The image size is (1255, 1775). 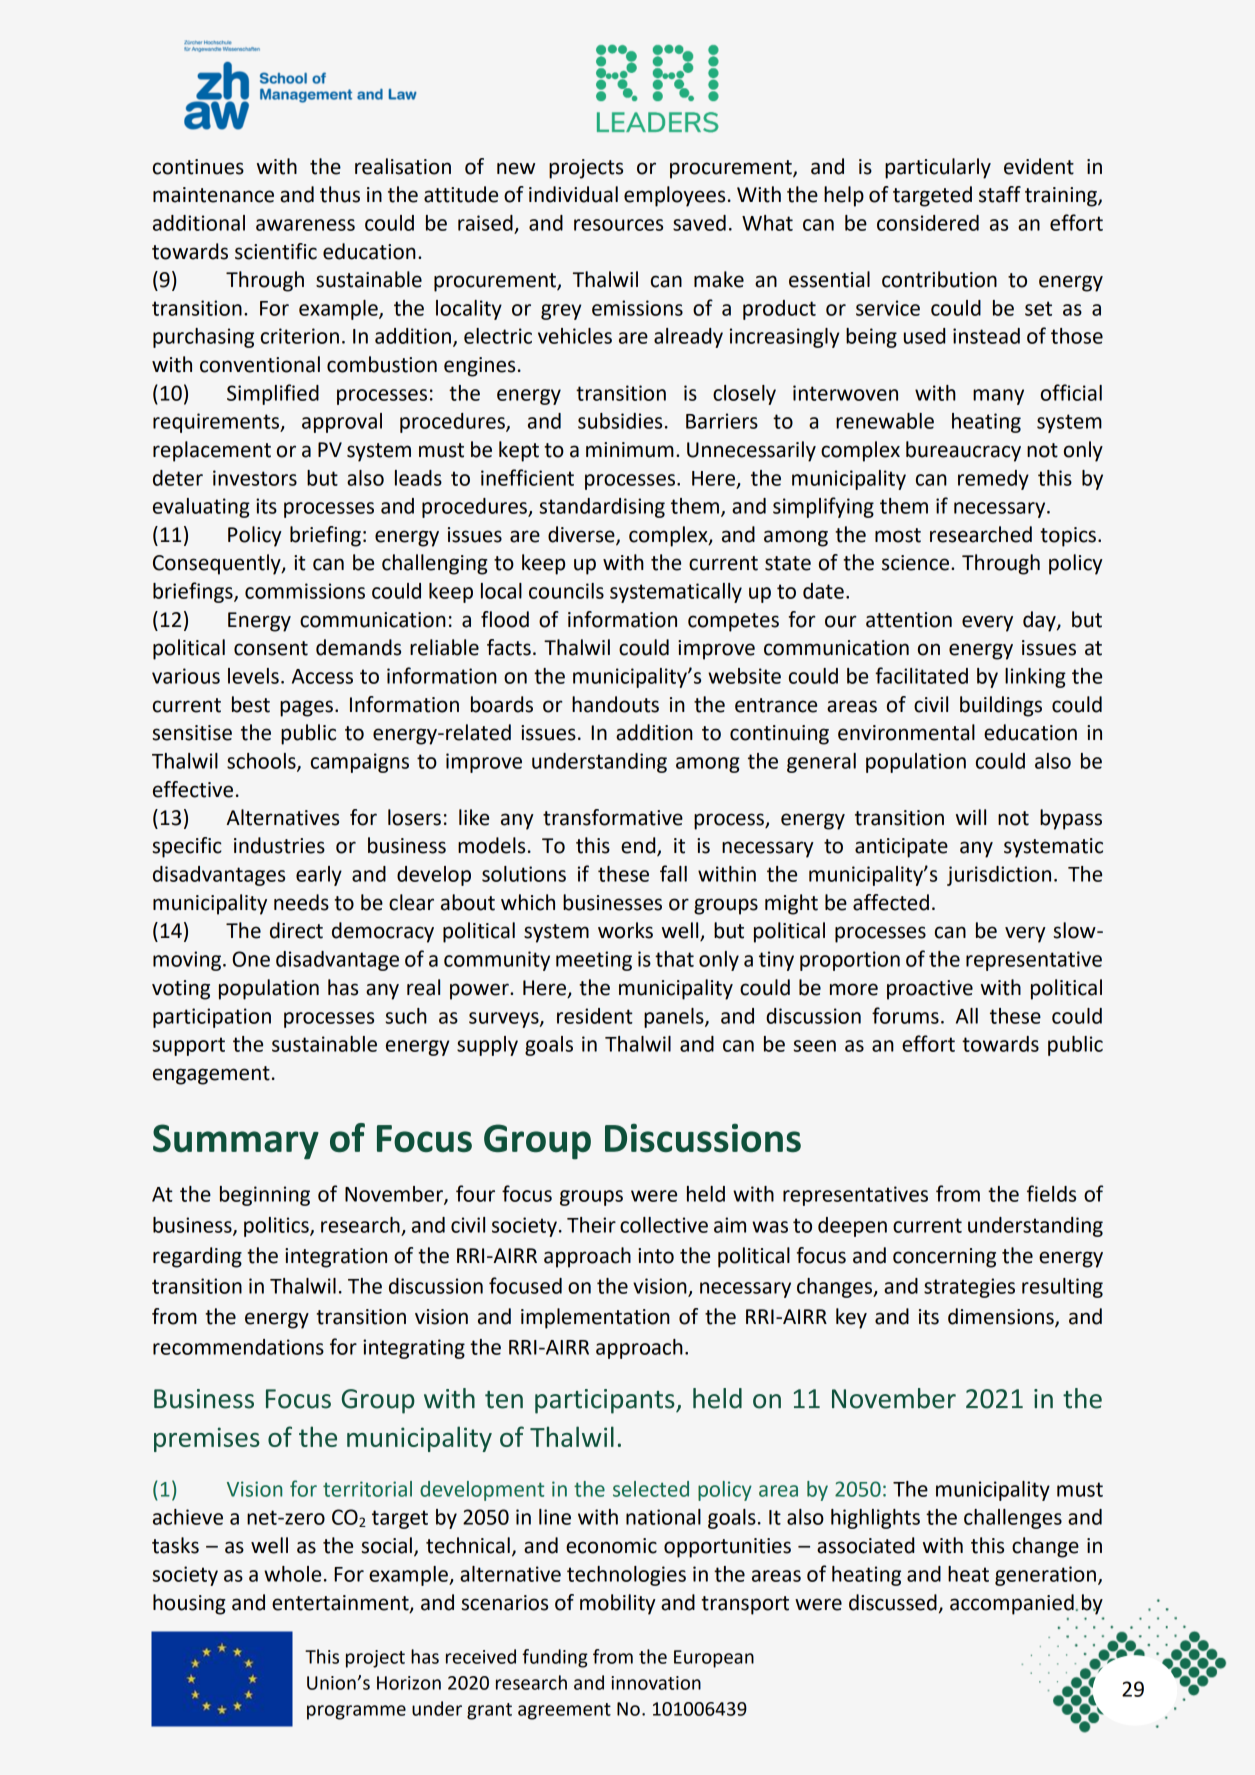 I want to click on pages, so click(x=306, y=708).
